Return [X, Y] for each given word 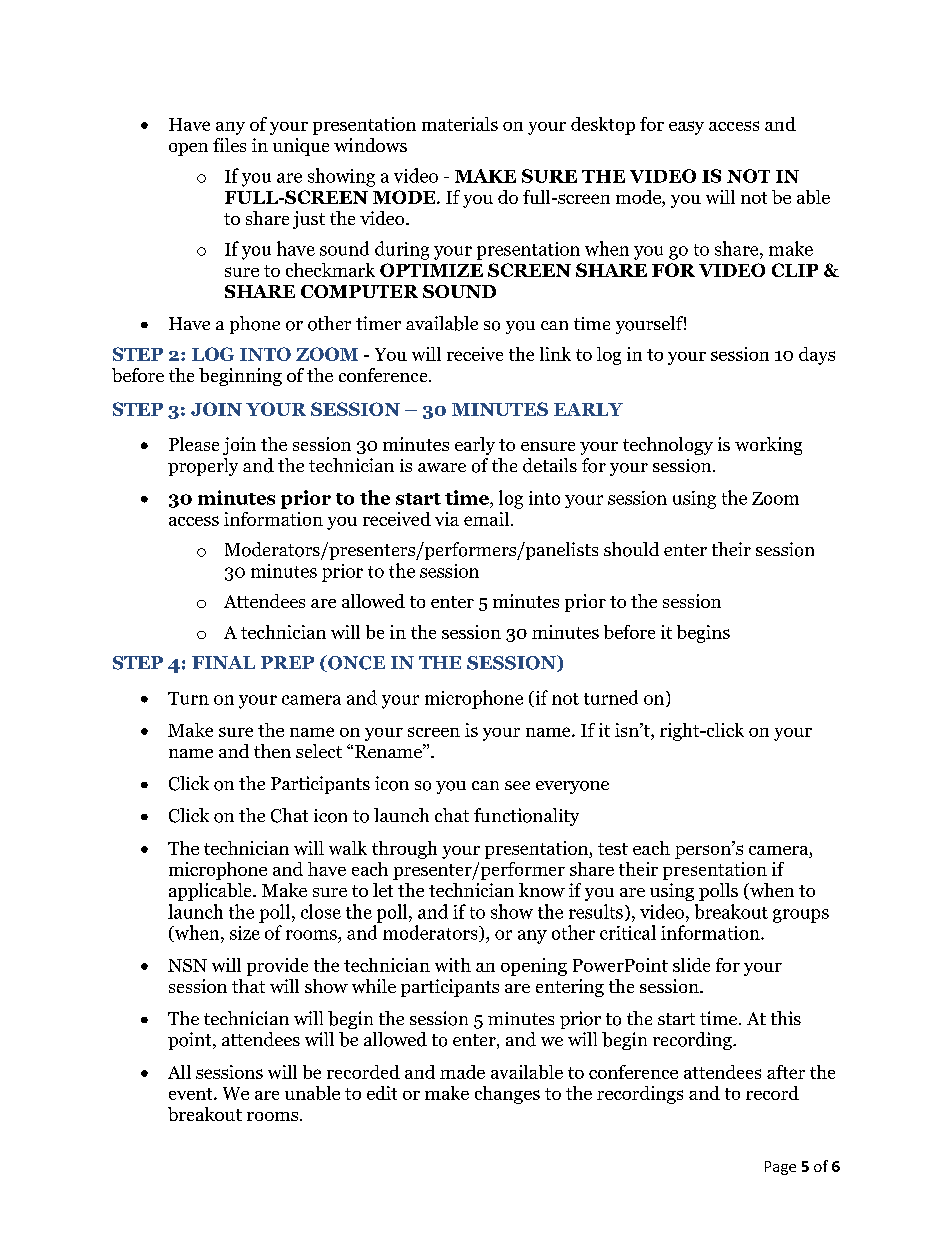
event [192, 1094]
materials [460, 124]
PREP [287, 662]
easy [686, 128]
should [631, 549]
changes [507, 1095]
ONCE [355, 663]
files [229, 145]
